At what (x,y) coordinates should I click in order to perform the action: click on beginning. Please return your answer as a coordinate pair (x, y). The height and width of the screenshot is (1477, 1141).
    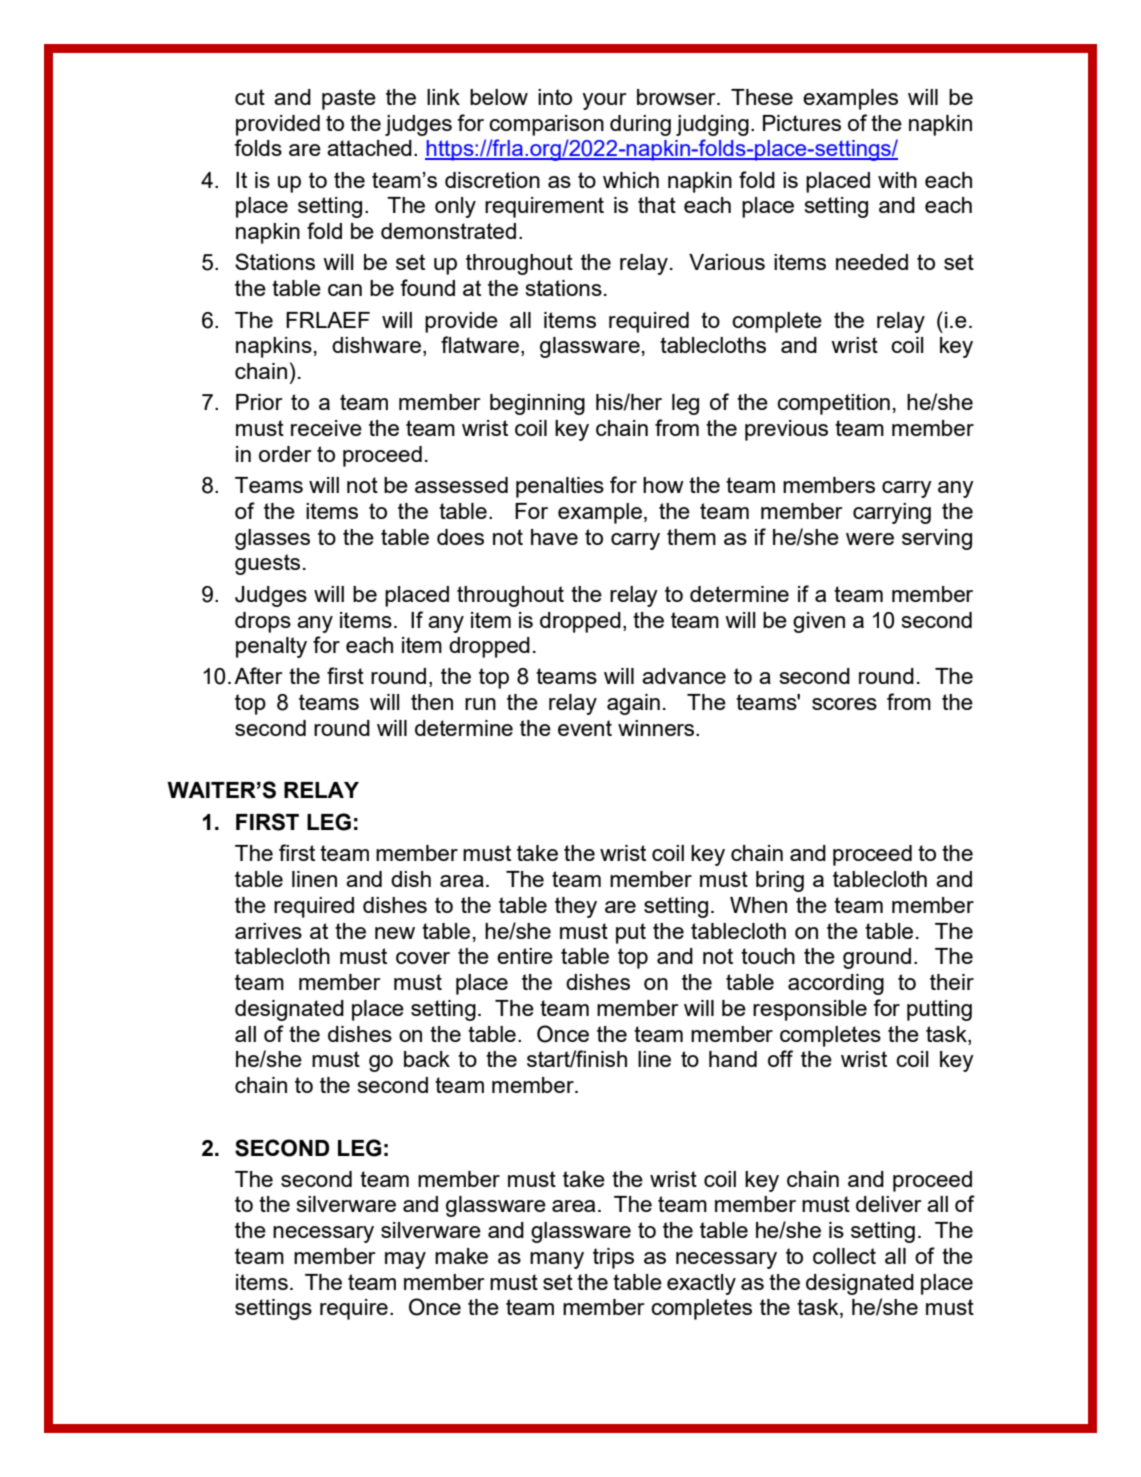
    Looking at the image, I should click on (537, 404).
